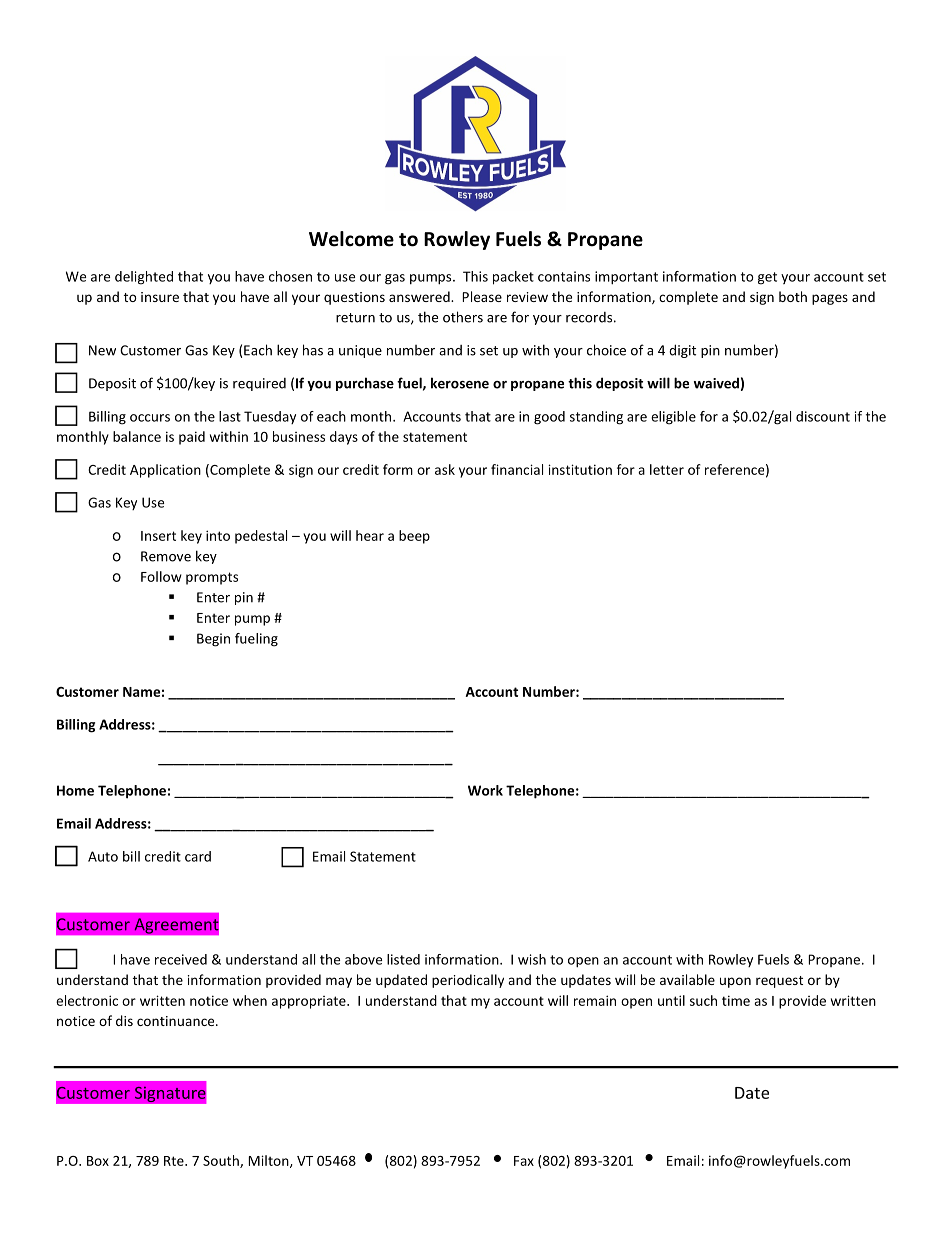 The width and height of the page is (952, 1233). Describe the element at coordinates (175, 1161) in the page. I see `Rte` at that location.
